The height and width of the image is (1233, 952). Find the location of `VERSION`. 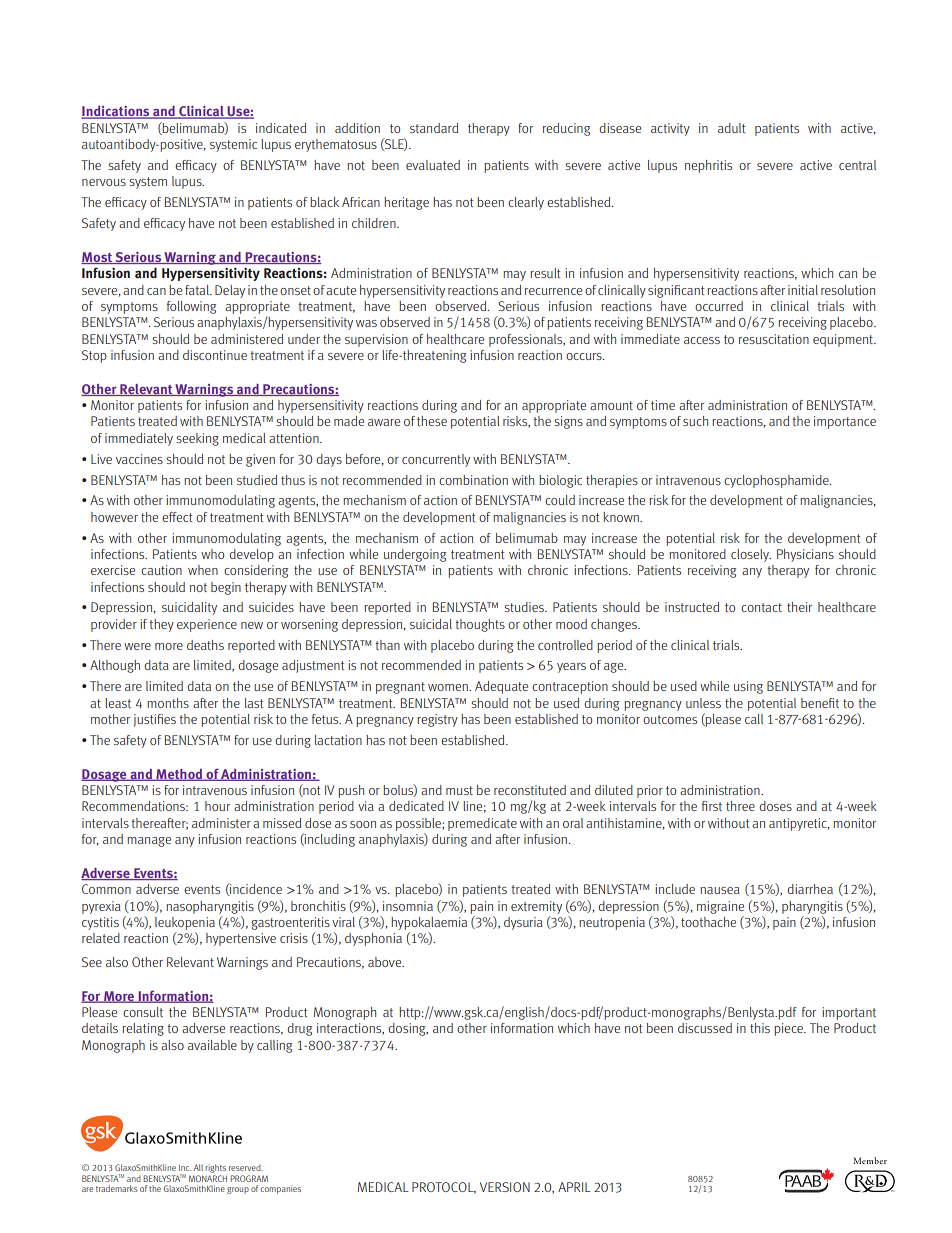

VERSION is located at coordinates (505, 1187).
